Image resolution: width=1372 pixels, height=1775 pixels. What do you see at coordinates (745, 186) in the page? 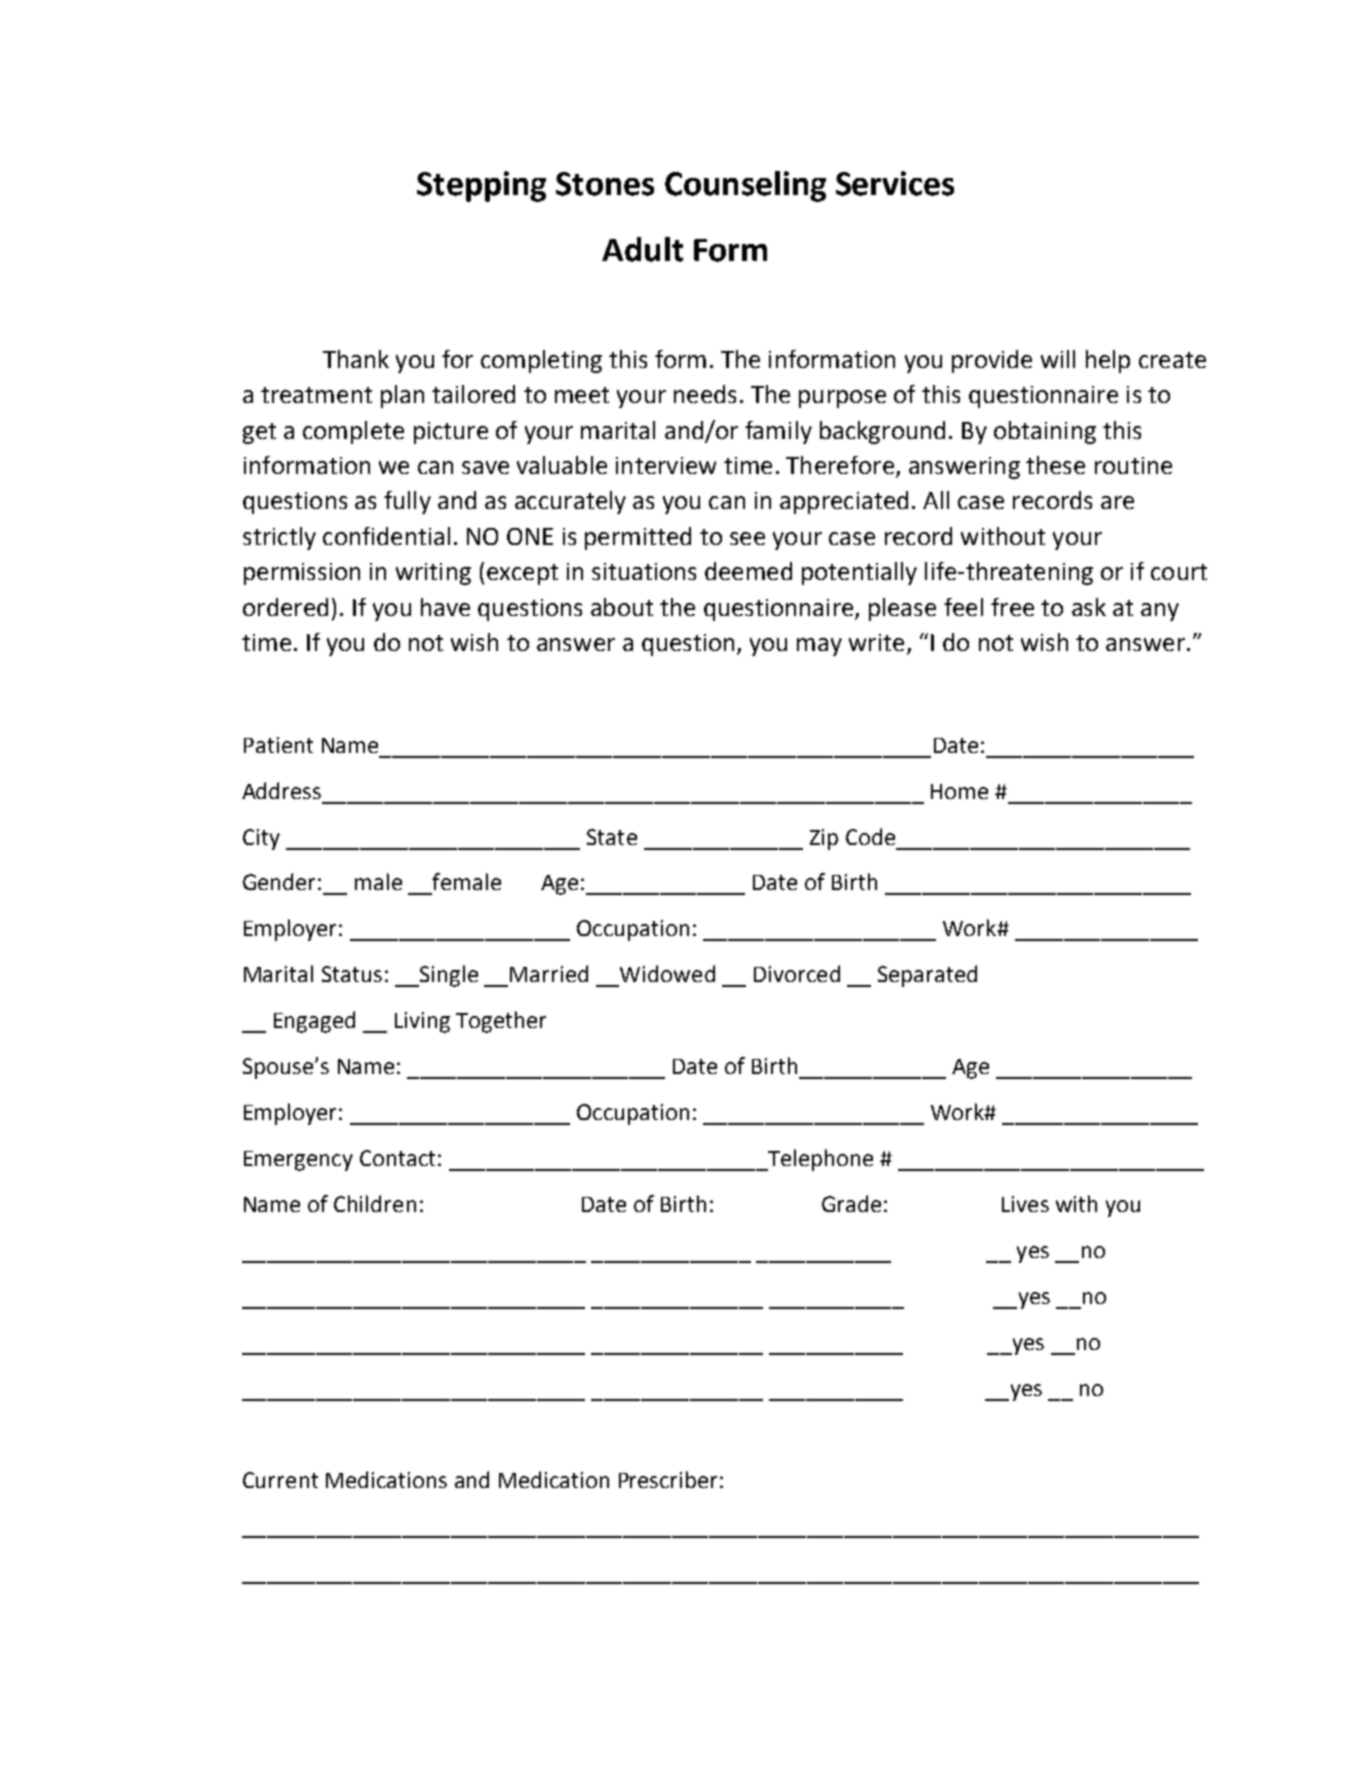
I see `Counseling` at bounding box center [745, 186].
